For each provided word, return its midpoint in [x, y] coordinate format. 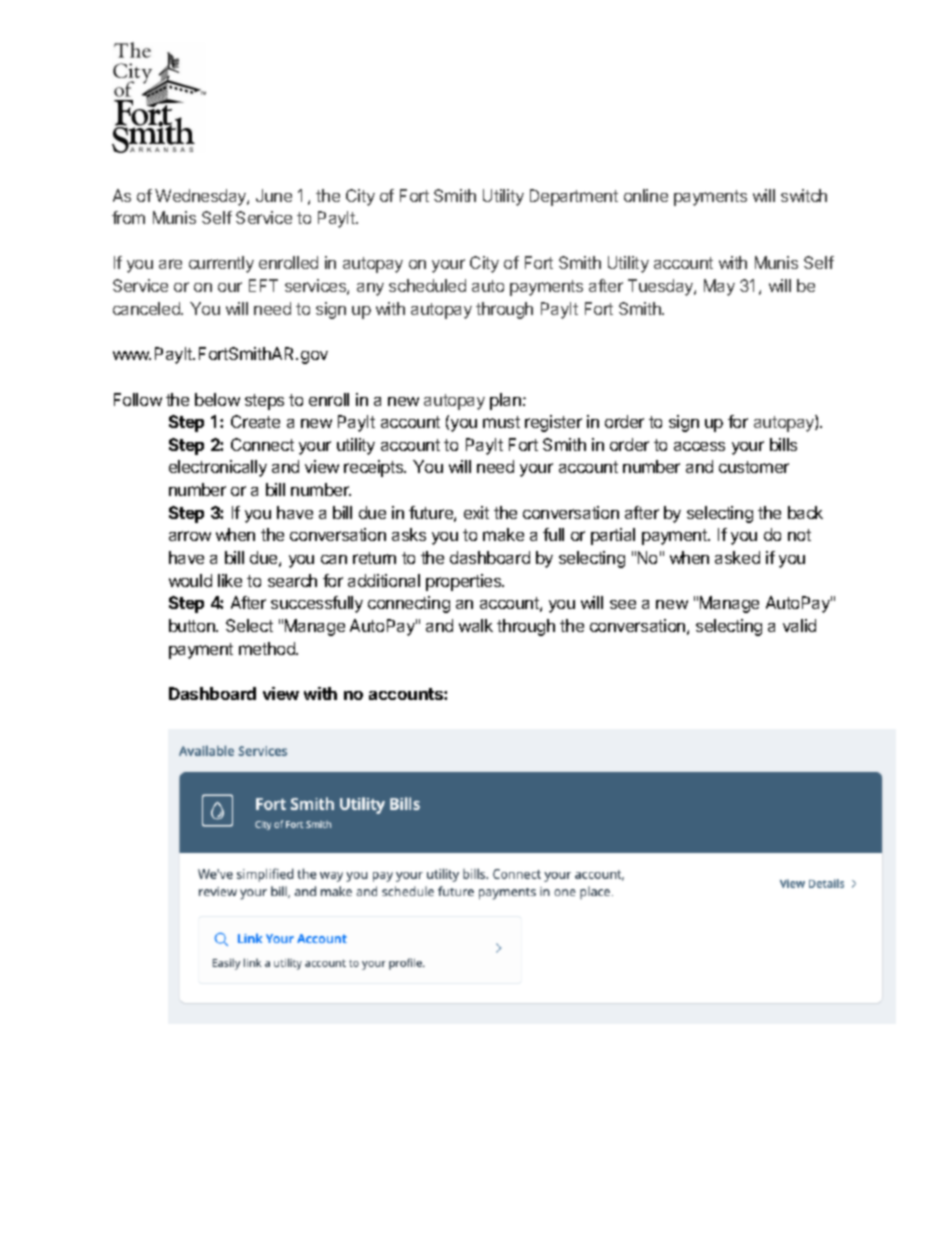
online [646, 195]
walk [476, 625]
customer [754, 467]
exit [476, 512]
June [274, 195]
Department [574, 197]
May [719, 287]
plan [505, 401]
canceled [147, 308]
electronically [218, 468]
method [268, 648]
